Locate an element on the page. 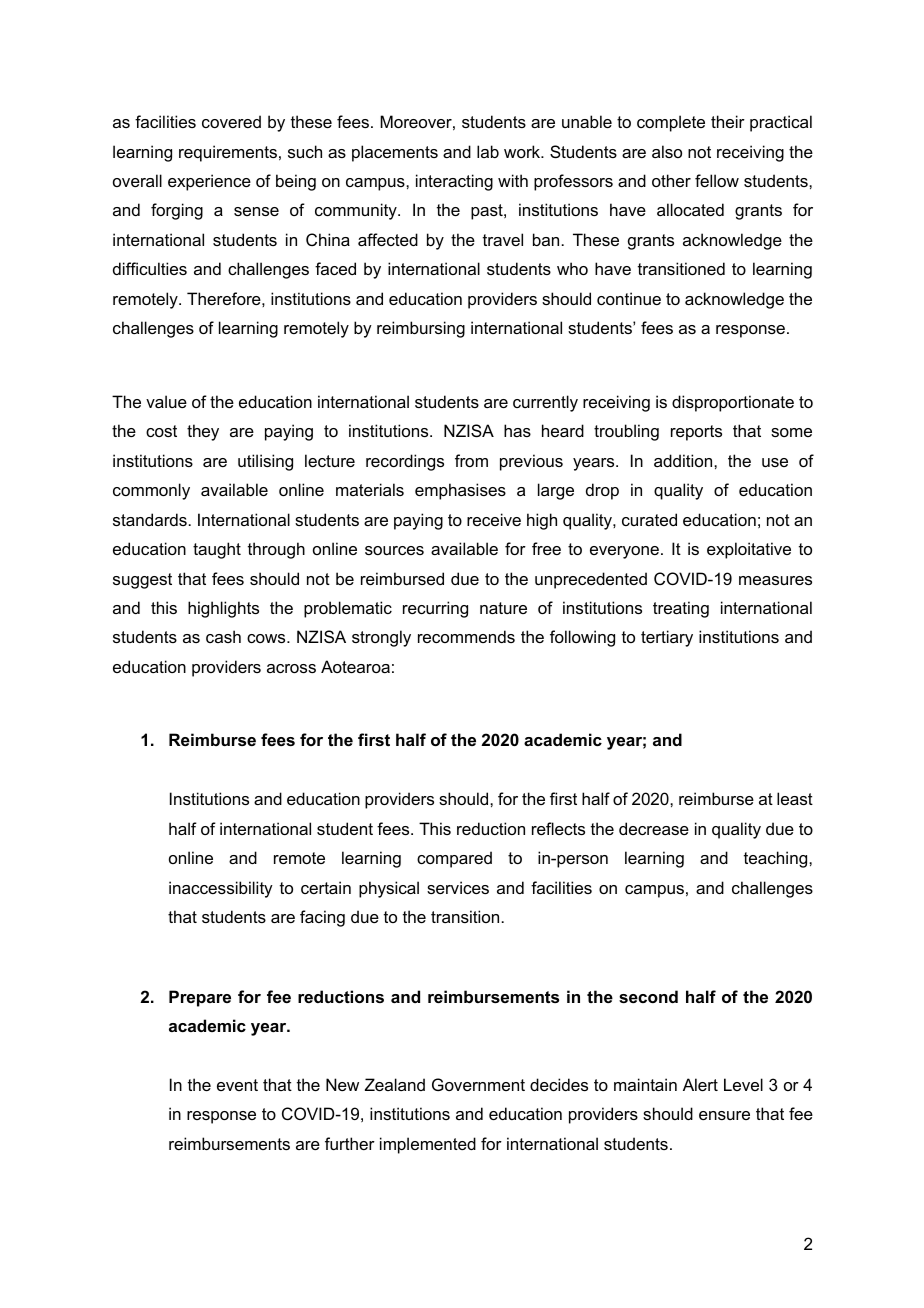 The height and width of the image is (1308, 924). treating is located at coordinates (681, 609).
